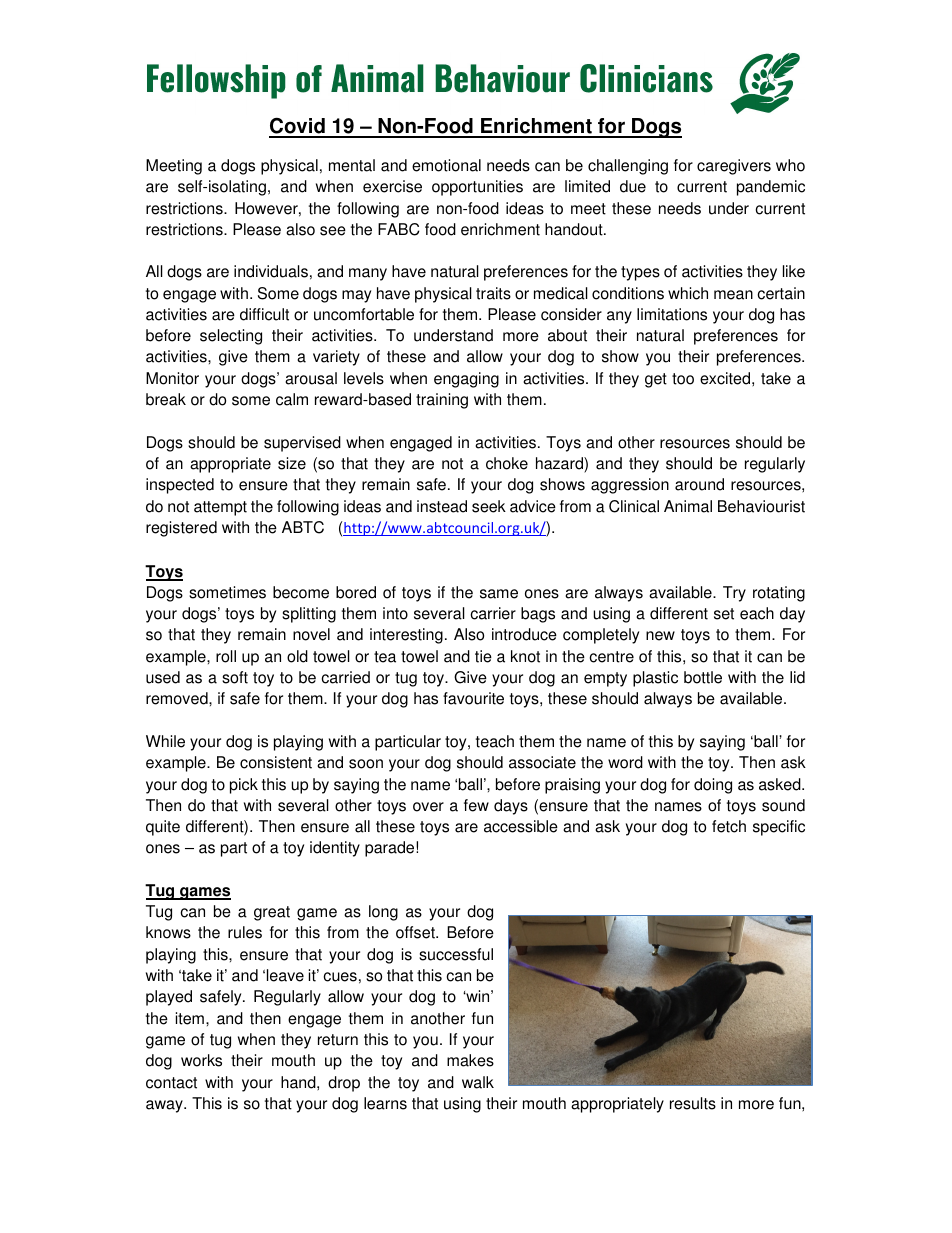 The height and width of the document is (1233, 952). Describe the element at coordinates (771, 188) in the document. I see `pandemic` at that location.
